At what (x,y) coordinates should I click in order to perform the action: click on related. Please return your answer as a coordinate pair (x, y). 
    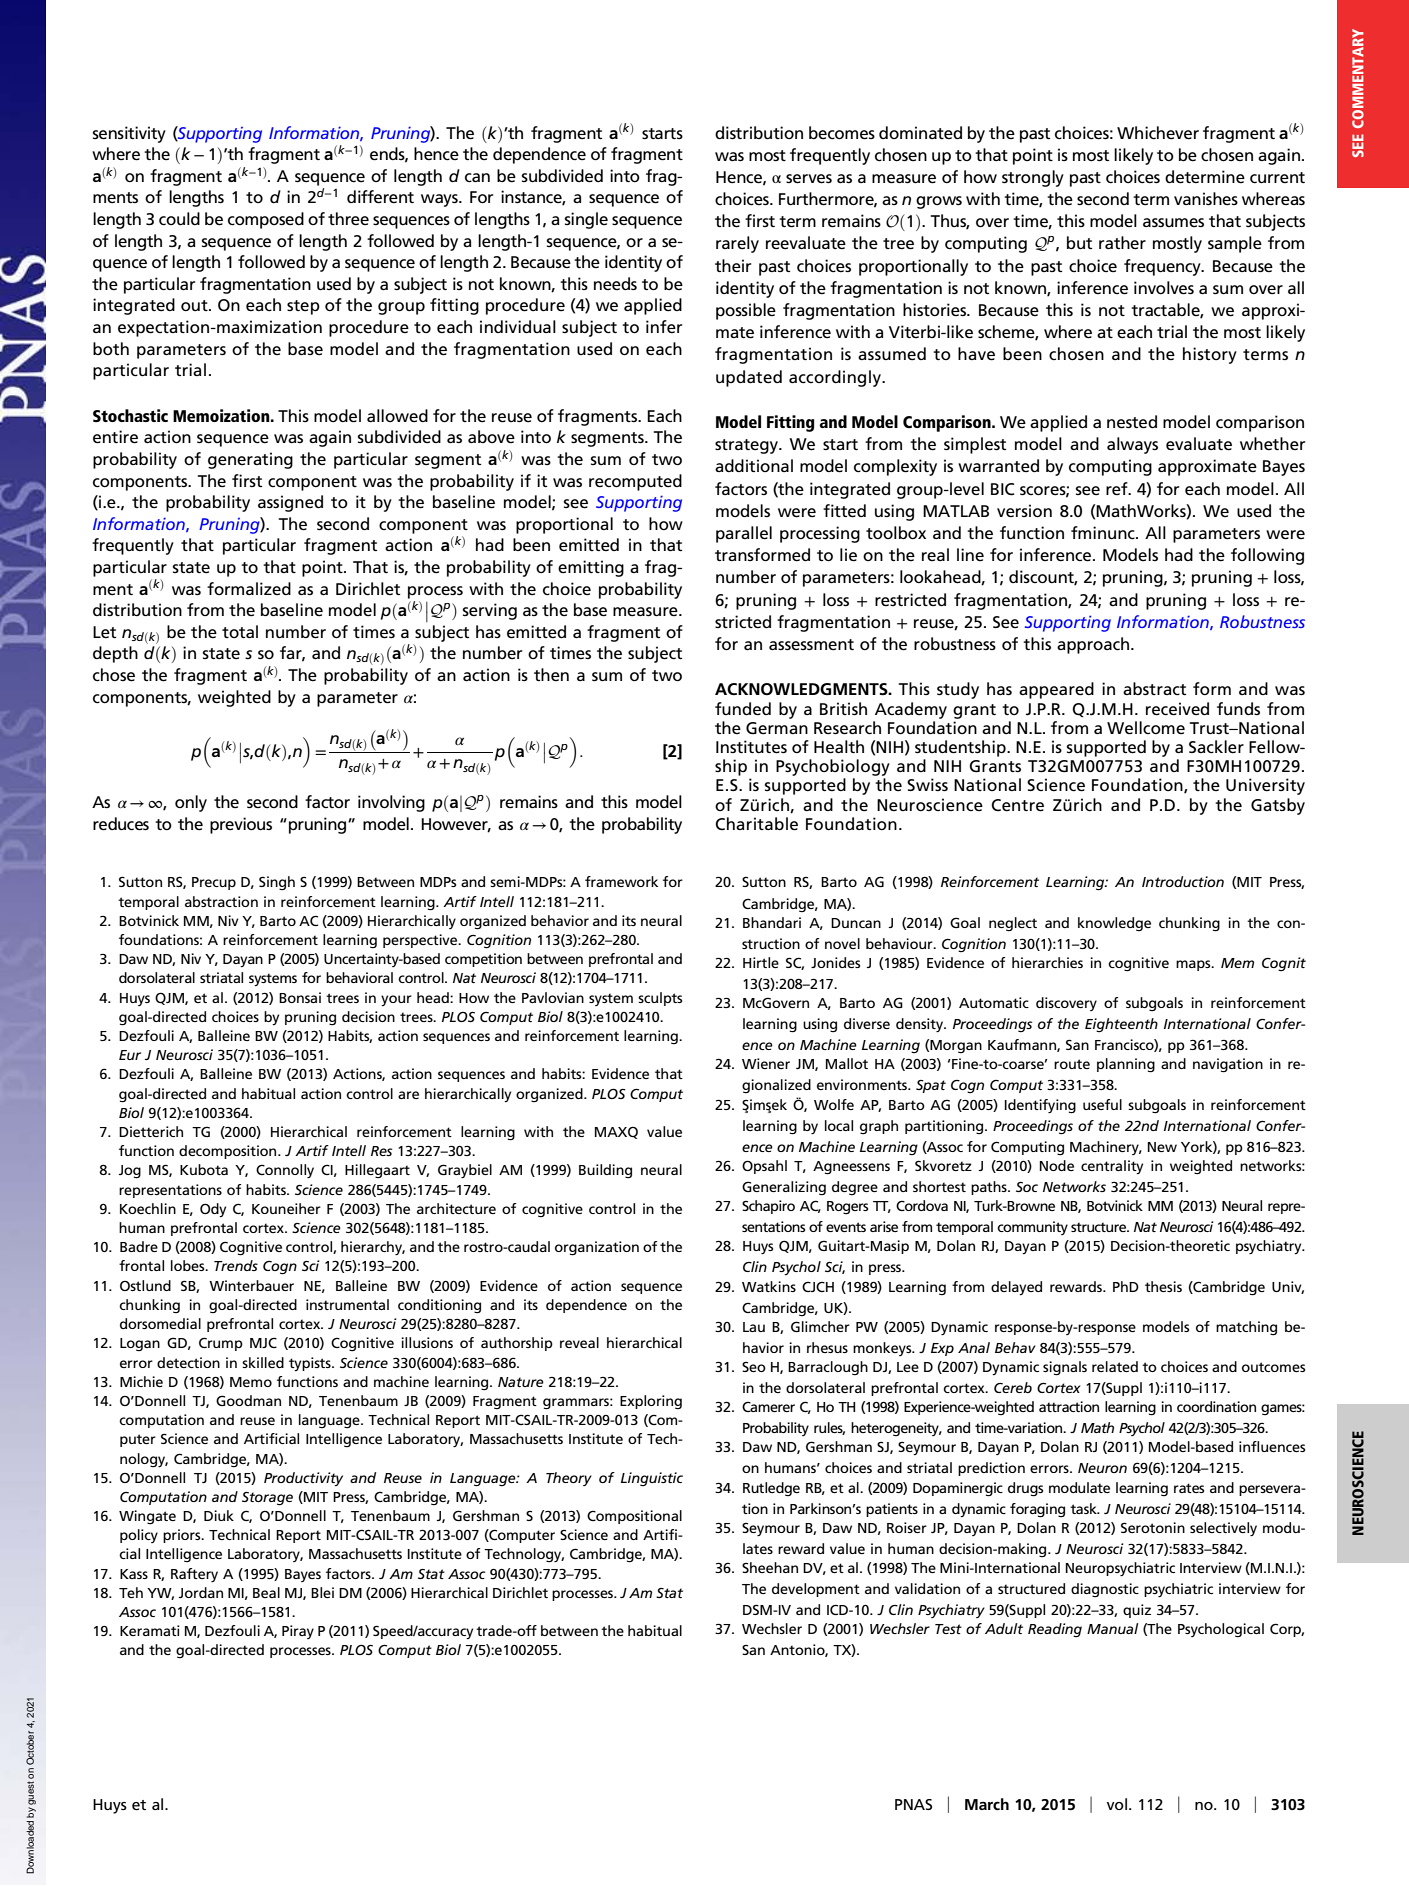
    Looking at the image, I should click on (1115, 1366).
